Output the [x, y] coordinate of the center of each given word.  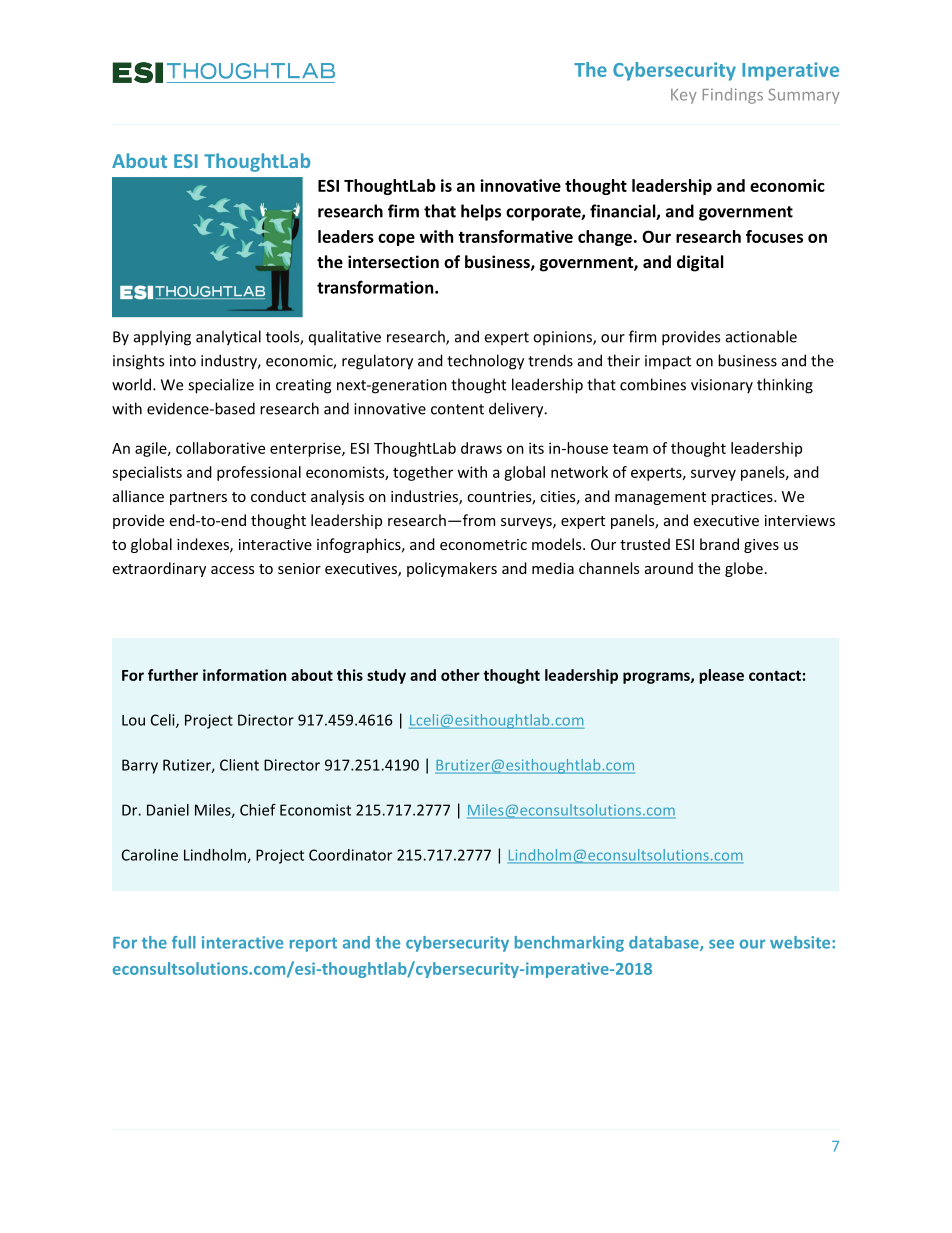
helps [481, 212]
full [184, 942]
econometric [483, 544]
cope [396, 239]
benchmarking [569, 944]
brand [719, 544]
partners [198, 498]
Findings [733, 96]
